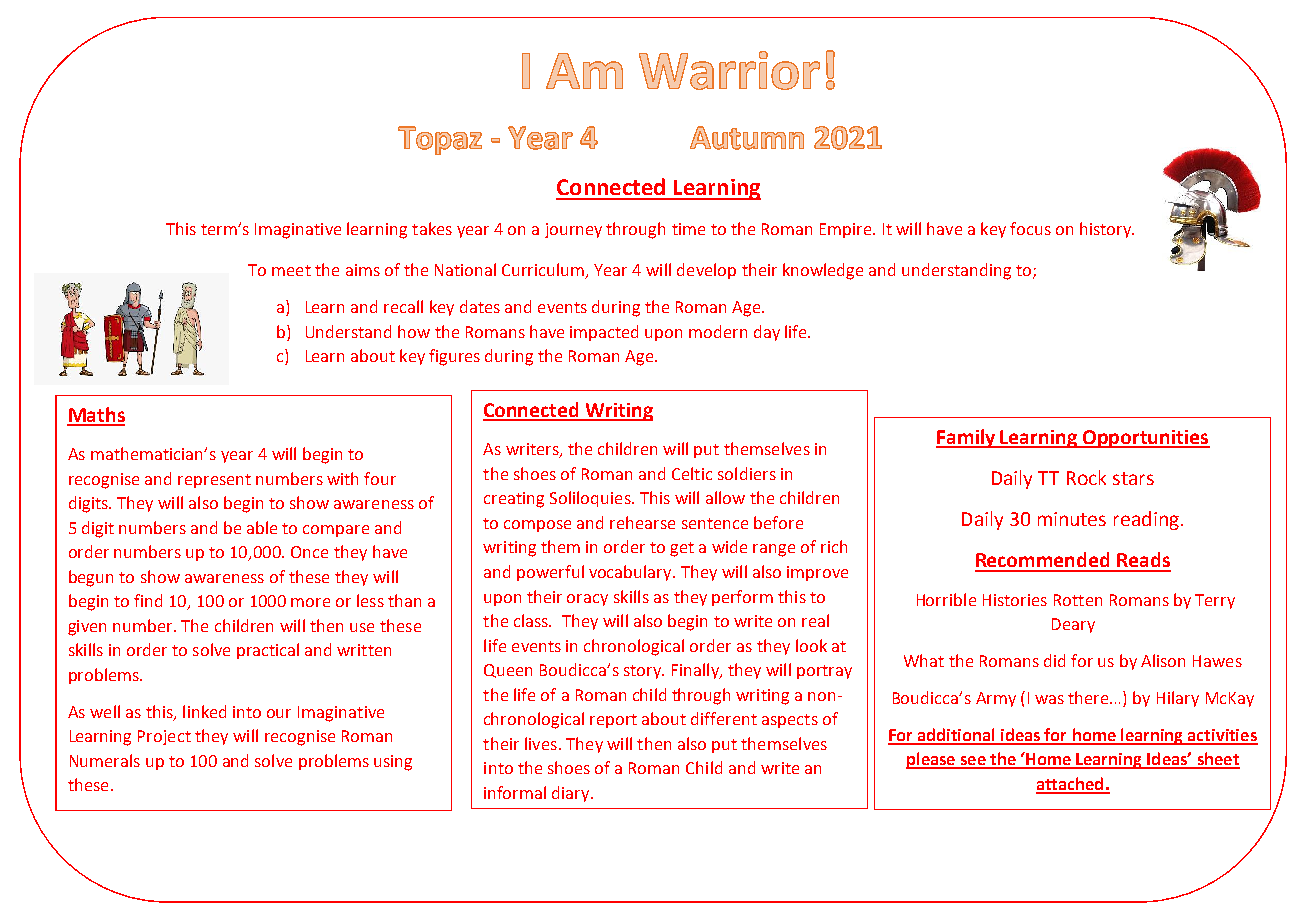 Image resolution: width=1308 pixels, height=924 pixels. What do you see at coordinates (696, 671) in the screenshot?
I see `Finally` at bounding box center [696, 671].
